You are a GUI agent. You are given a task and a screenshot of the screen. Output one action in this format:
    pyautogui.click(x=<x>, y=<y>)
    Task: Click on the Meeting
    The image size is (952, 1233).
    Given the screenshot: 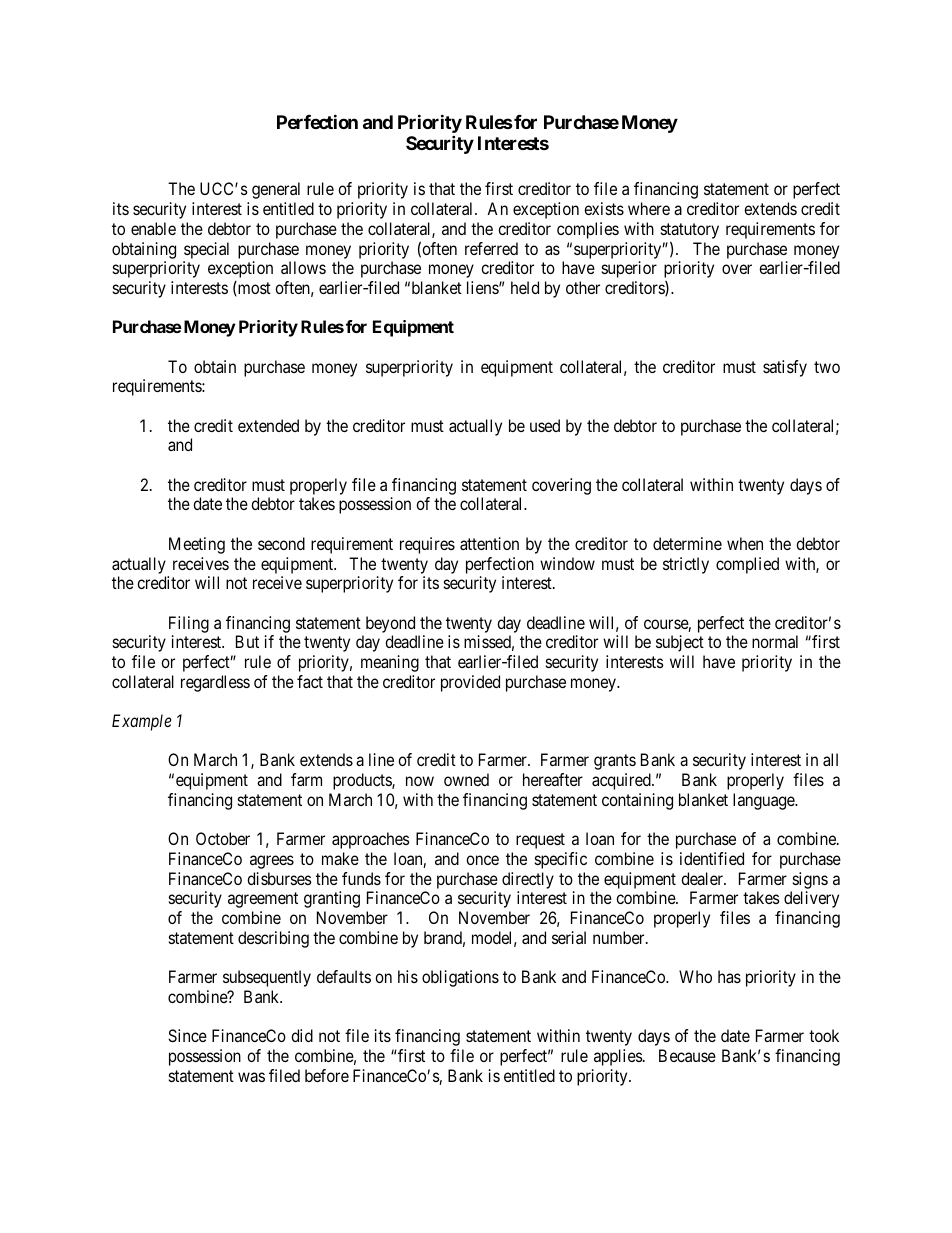 What is the action you would take?
    pyautogui.click(x=197, y=545)
